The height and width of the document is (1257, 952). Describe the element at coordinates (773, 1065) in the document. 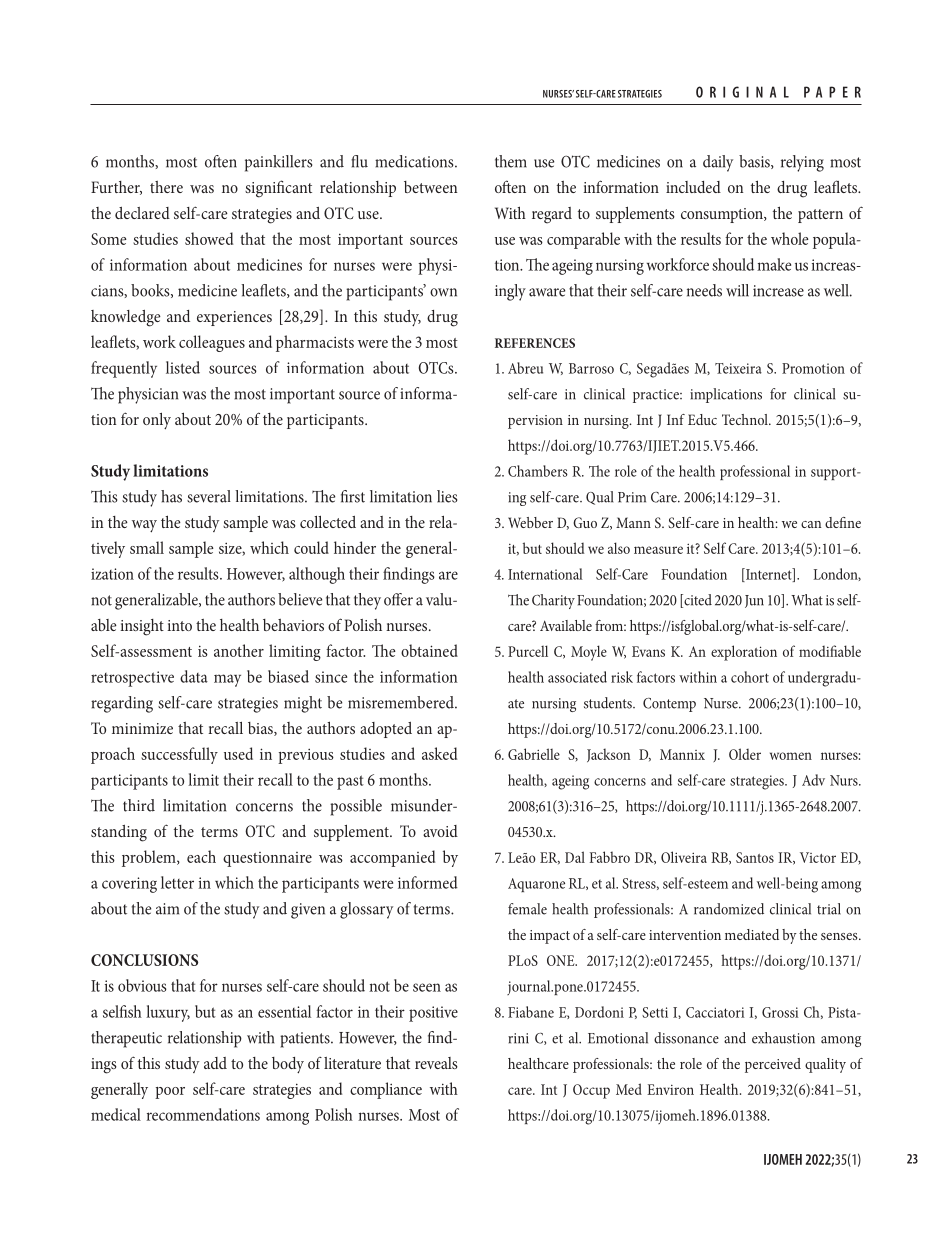

I see `perceived` at that location.
